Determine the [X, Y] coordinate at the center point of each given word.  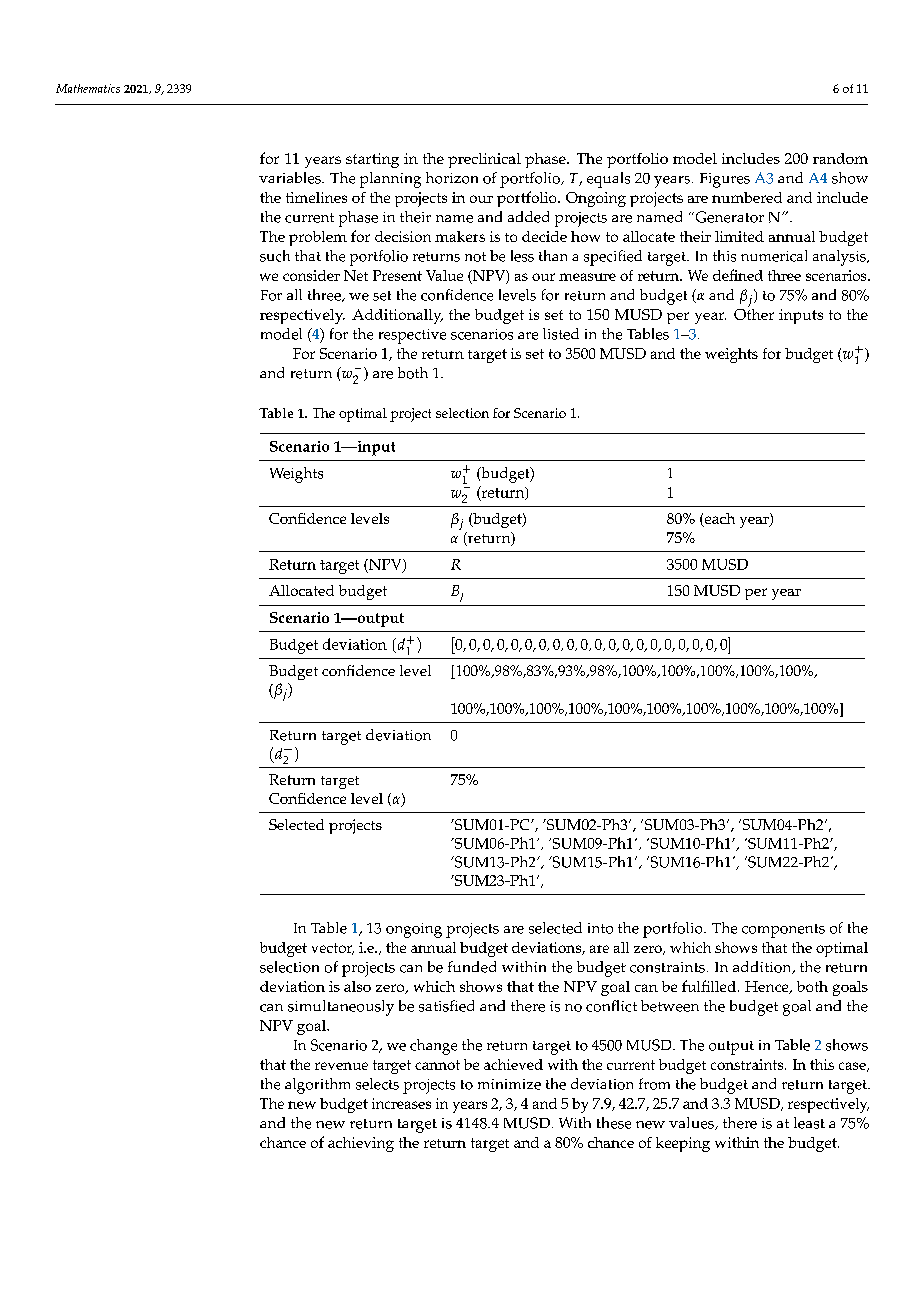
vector [333, 949]
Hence [768, 987]
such [275, 256]
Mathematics [88, 88]
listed [561, 334]
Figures [725, 180]
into [600, 928]
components [783, 931]
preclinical [484, 160]
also [357, 986]
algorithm [317, 1086]
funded [472, 967]
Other [754, 313]
